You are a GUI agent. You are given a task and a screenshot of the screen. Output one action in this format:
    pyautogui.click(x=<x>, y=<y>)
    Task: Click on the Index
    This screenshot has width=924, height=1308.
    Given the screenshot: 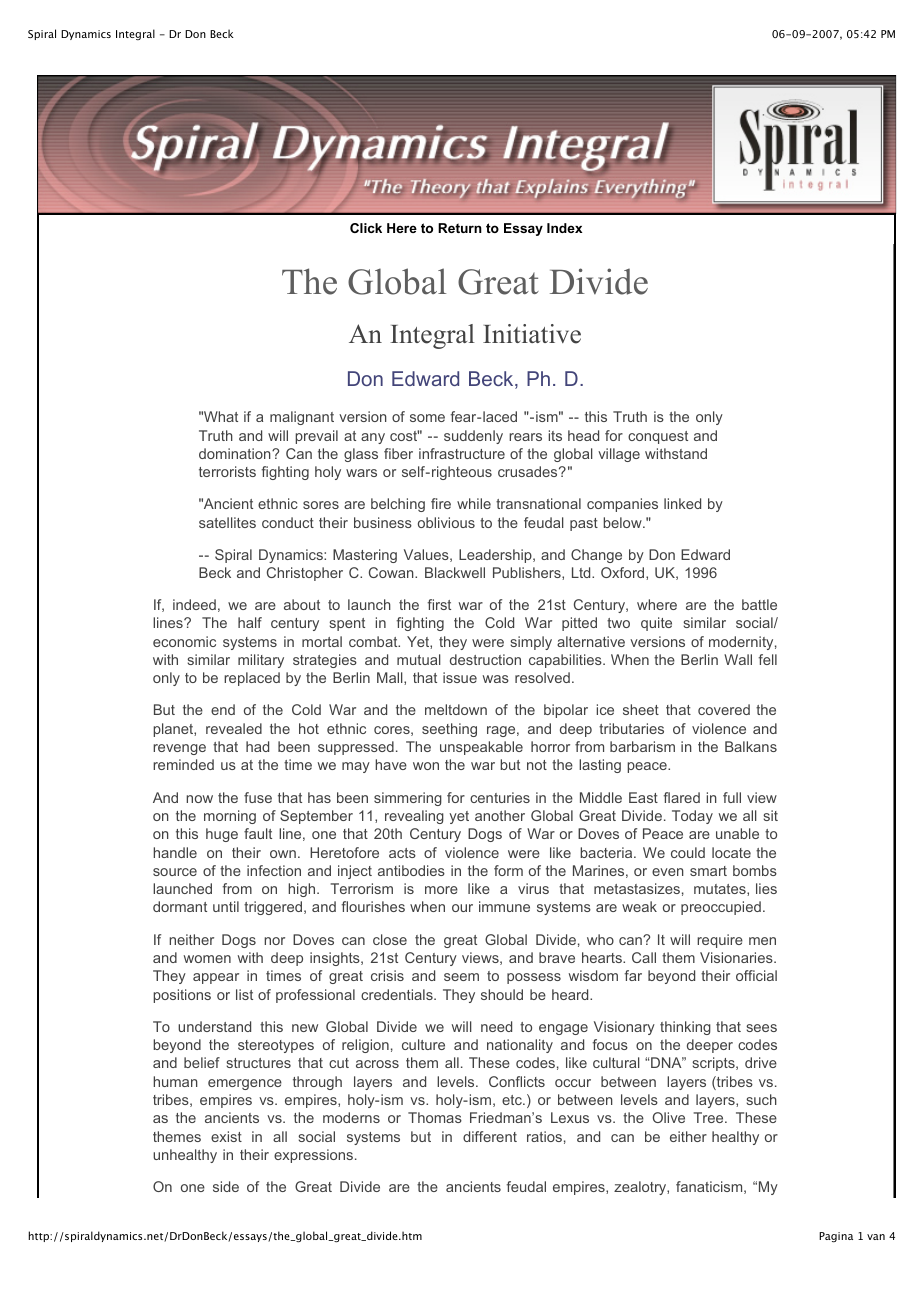 What is the action you would take?
    pyautogui.click(x=564, y=228)
